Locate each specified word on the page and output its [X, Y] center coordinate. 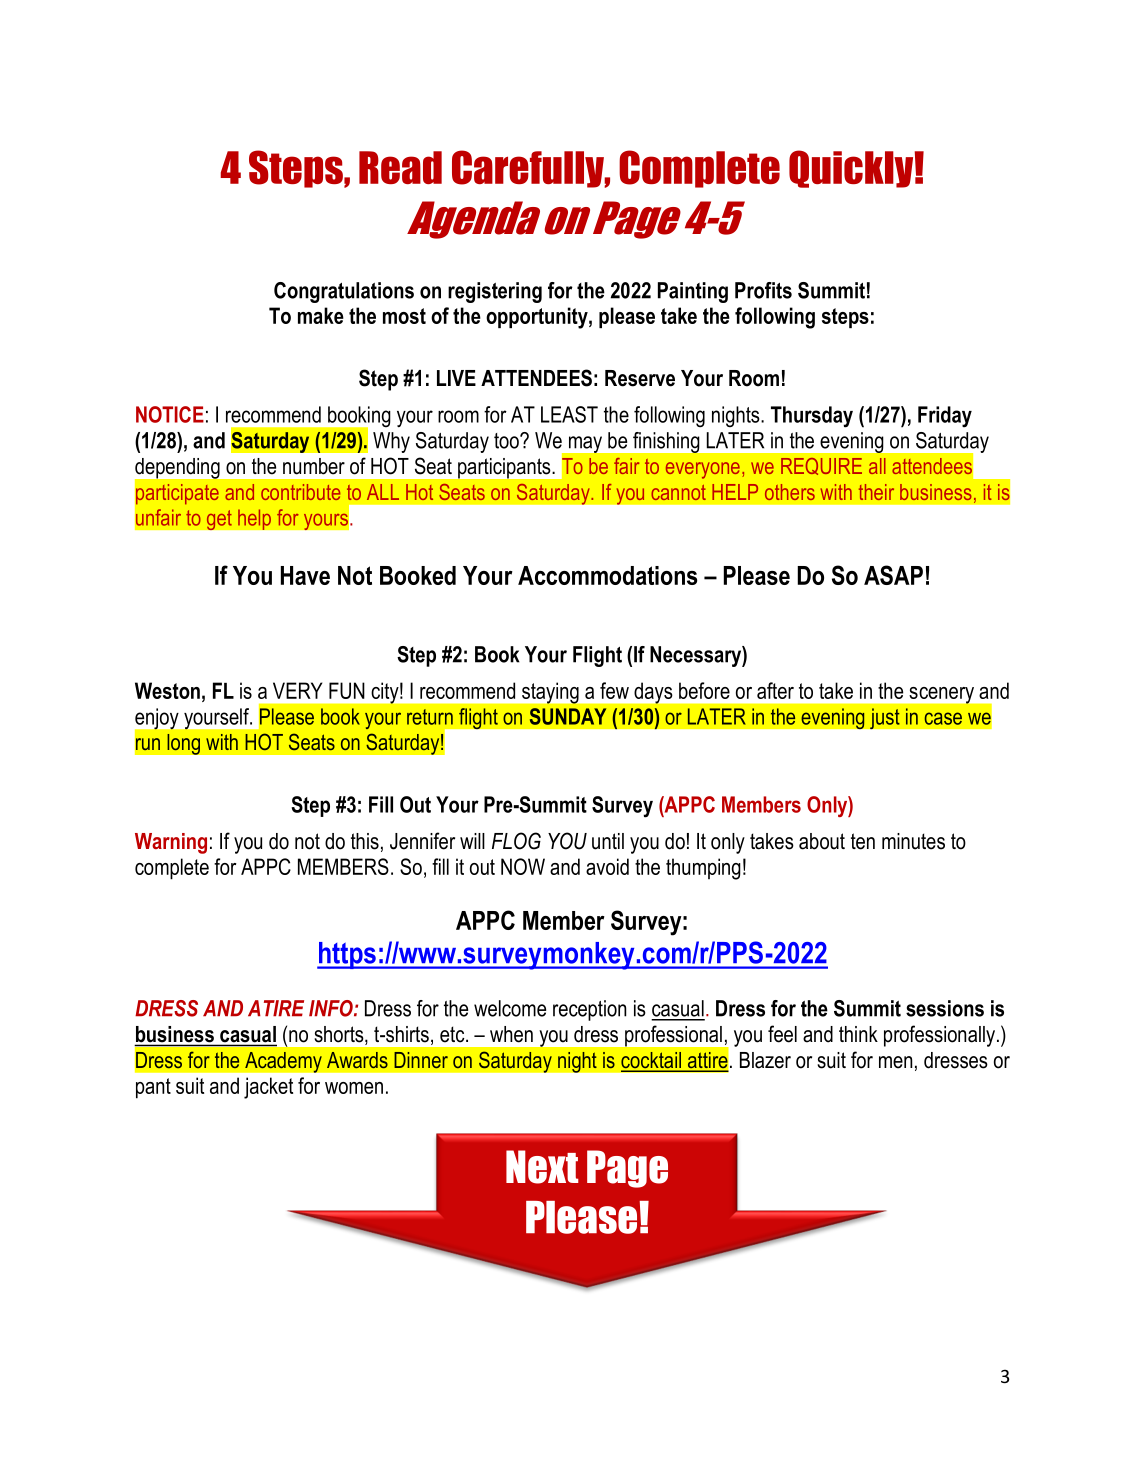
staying [550, 693]
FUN [347, 690]
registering [495, 292]
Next [542, 1167]
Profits [763, 290]
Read [400, 167]
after [775, 690]
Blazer [765, 1060]
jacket [268, 1088]
